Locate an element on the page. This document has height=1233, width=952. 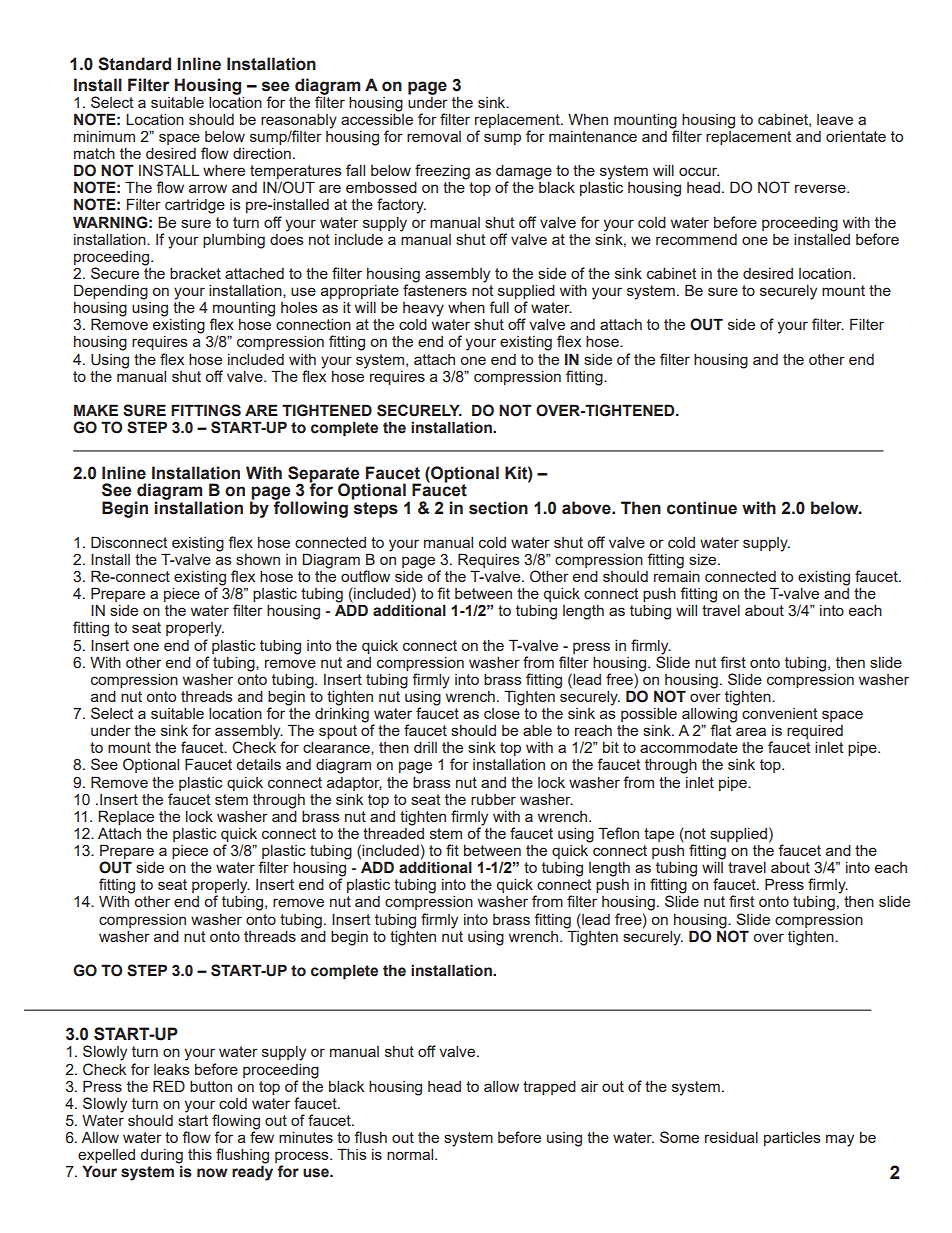
particles is located at coordinates (792, 1139).
